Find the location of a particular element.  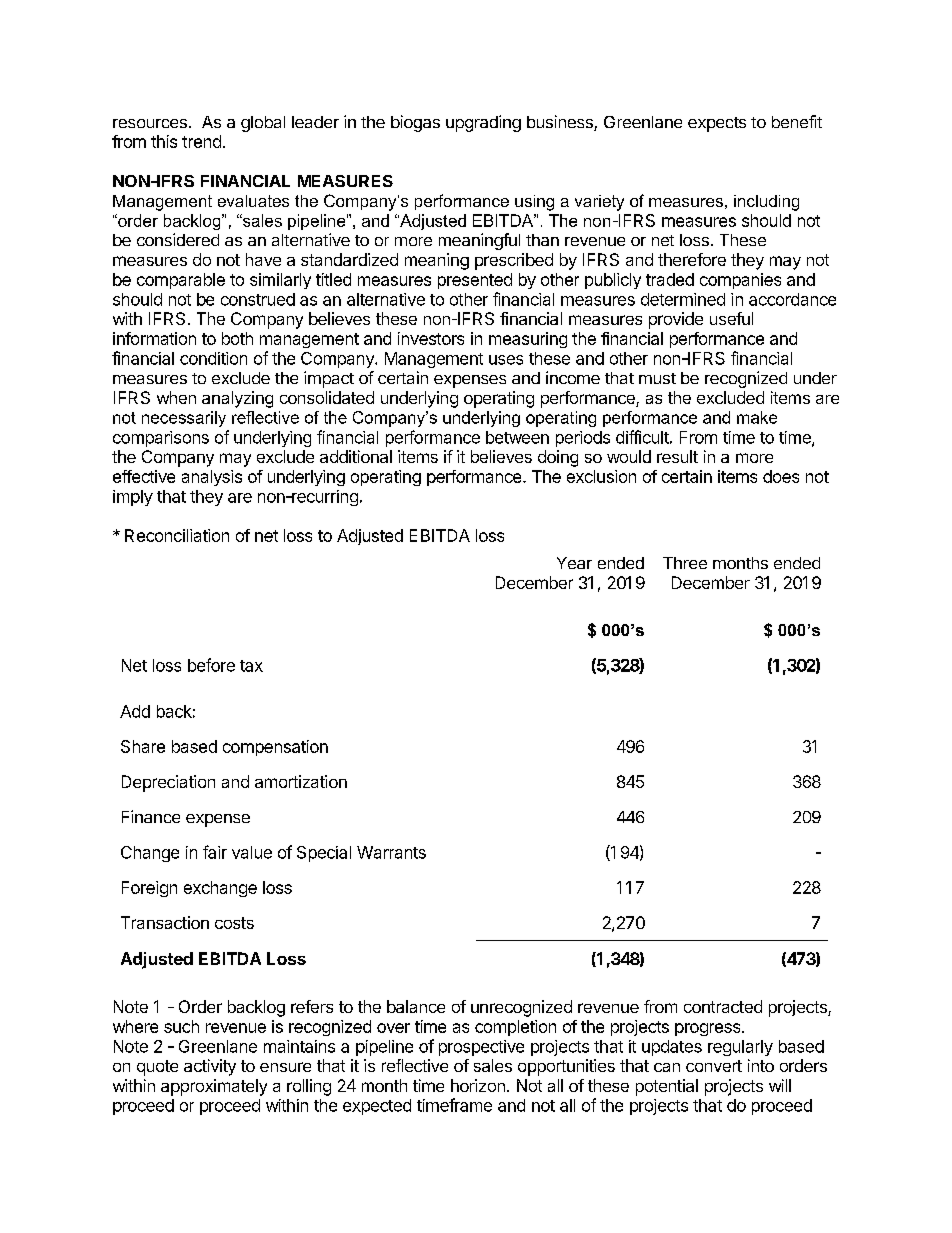

expects is located at coordinates (717, 124).
